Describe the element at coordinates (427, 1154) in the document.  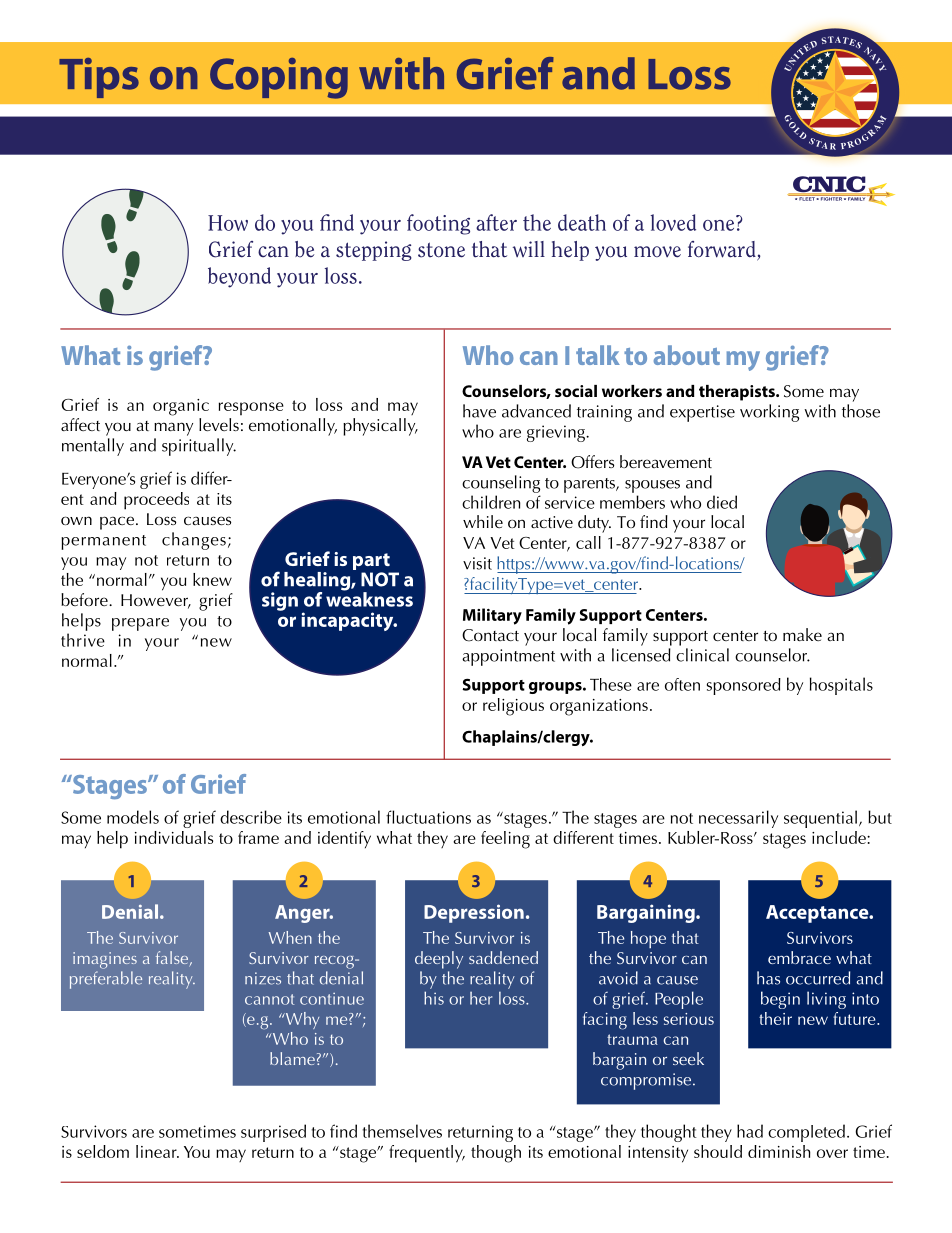
I see `frequently` at that location.
